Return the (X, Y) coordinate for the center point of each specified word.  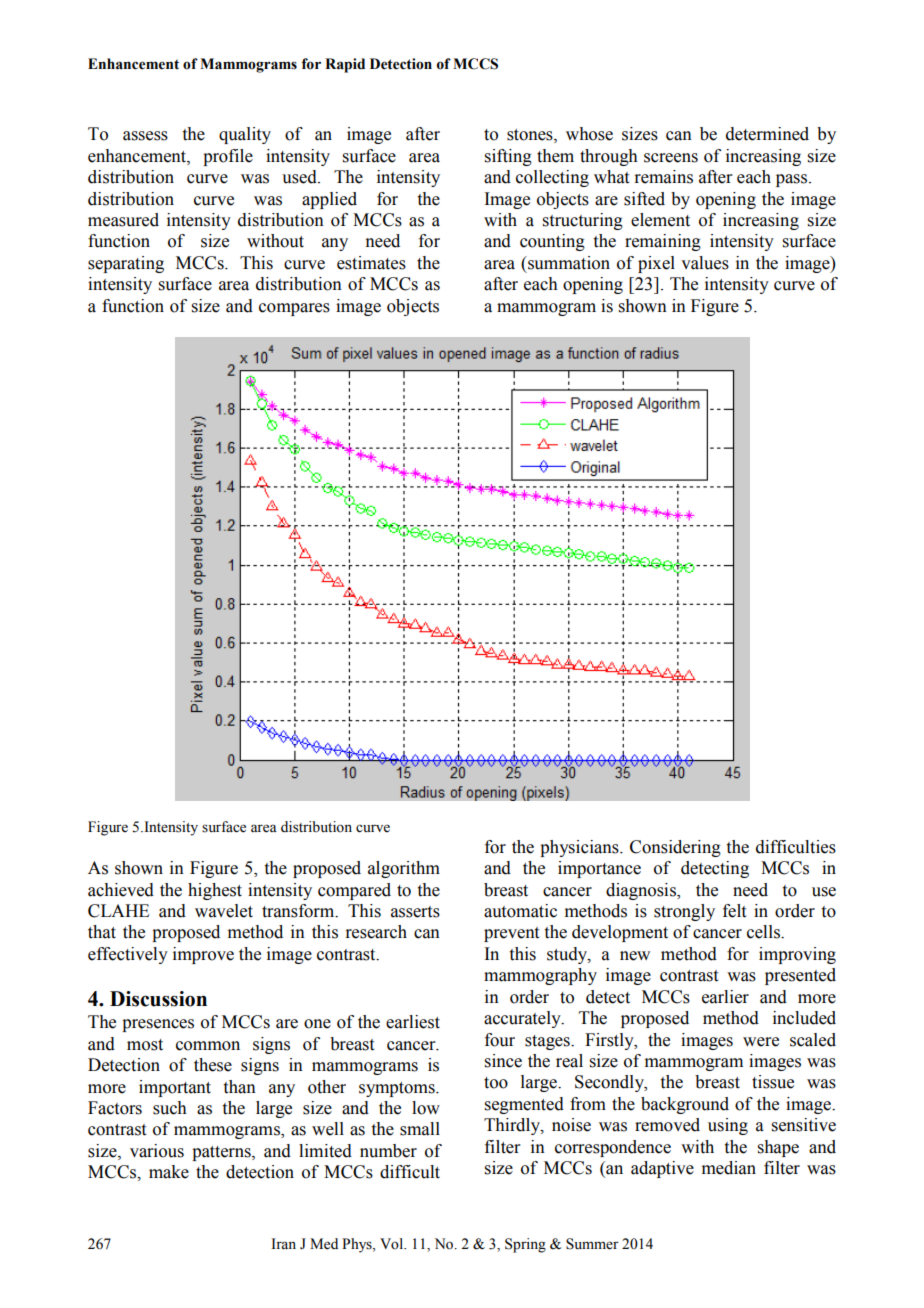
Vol (393, 1244)
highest (215, 891)
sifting (508, 157)
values (705, 263)
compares (294, 309)
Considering (675, 848)
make (169, 1172)
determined (767, 134)
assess (145, 136)
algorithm (404, 869)
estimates (371, 263)
